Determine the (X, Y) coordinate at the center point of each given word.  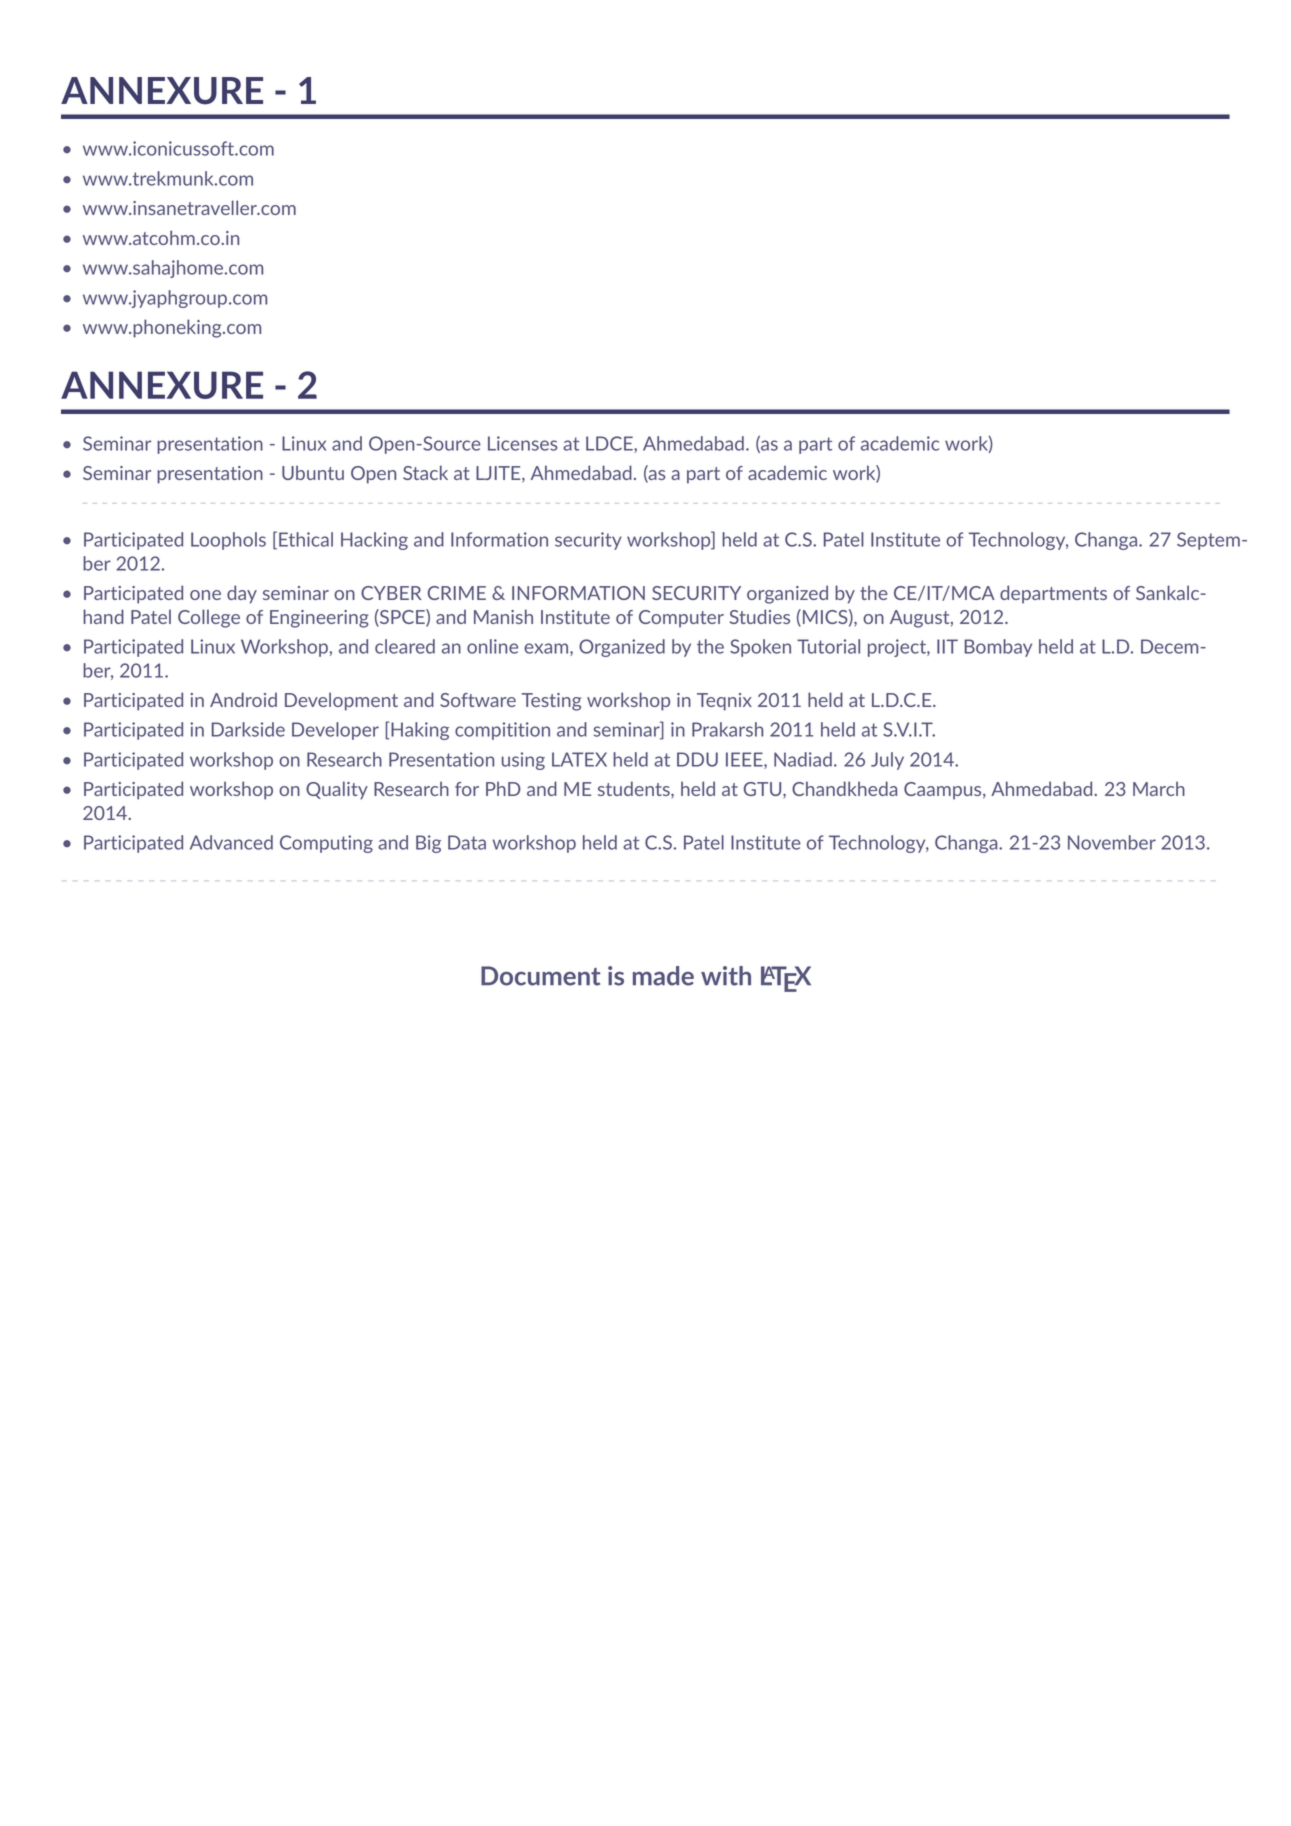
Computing (326, 844)
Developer (335, 731)
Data (467, 842)
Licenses (523, 443)
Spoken (760, 648)
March (1159, 788)
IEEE (745, 760)
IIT (947, 646)
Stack (425, 472)
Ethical (306, 539)
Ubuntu (313, 472)
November (1112, 842)
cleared (405, 646)
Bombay (998, 648)
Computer (681, 619)
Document (540, 976)
